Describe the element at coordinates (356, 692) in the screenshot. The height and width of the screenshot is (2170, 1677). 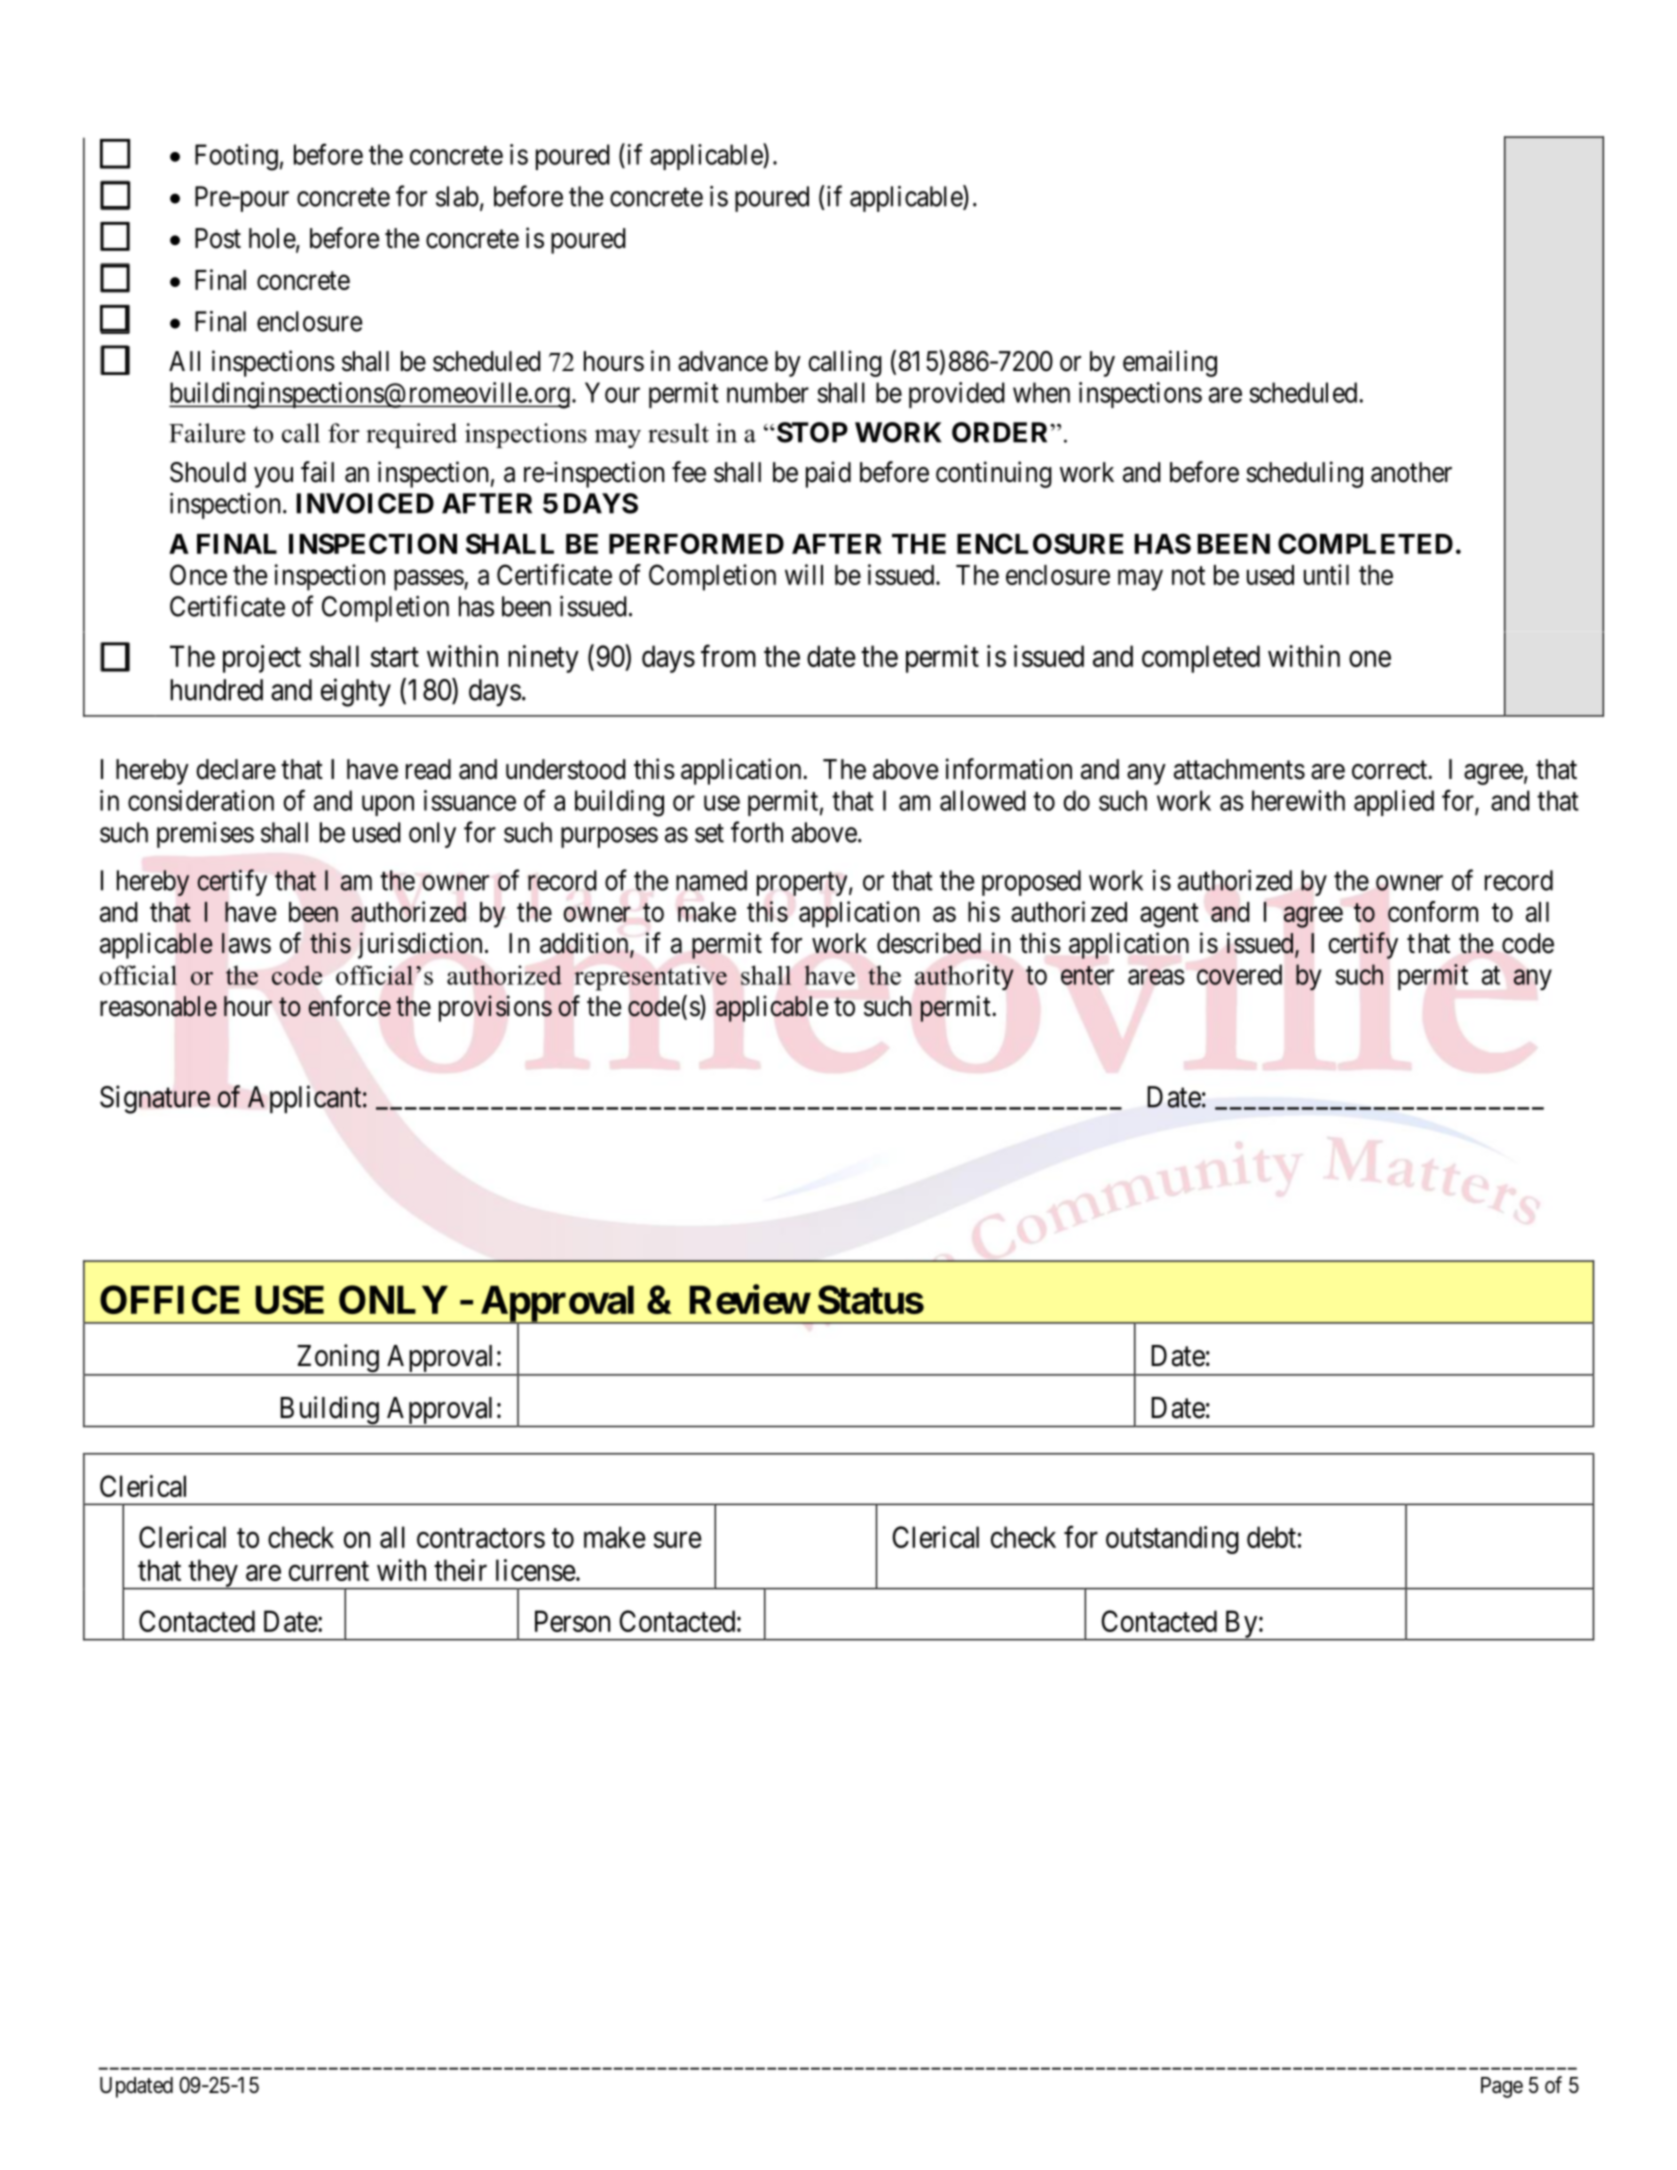
I see `eighty` at that location.
